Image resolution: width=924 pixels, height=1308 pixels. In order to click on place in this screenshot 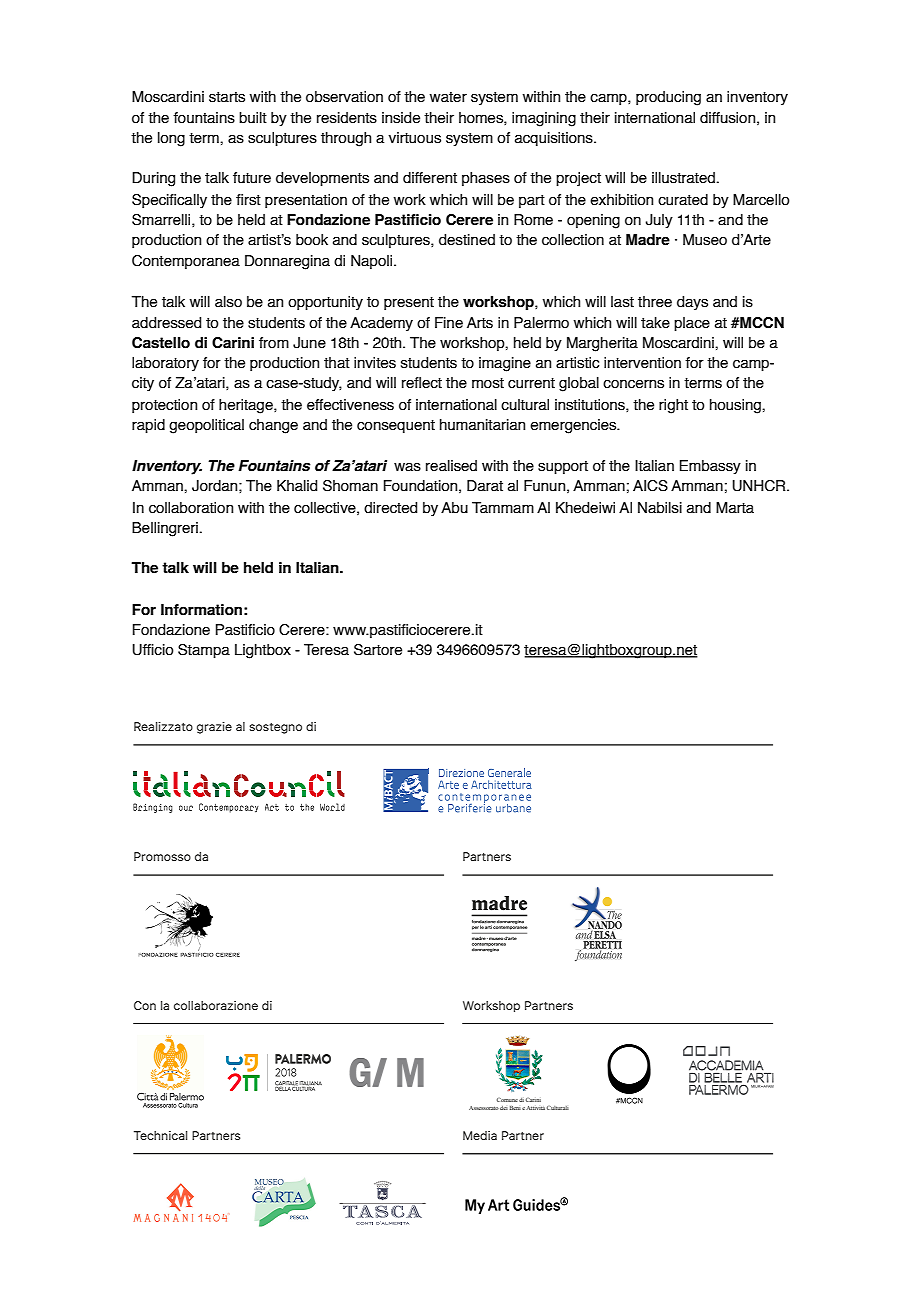, I will do `click(692, 324)`.
